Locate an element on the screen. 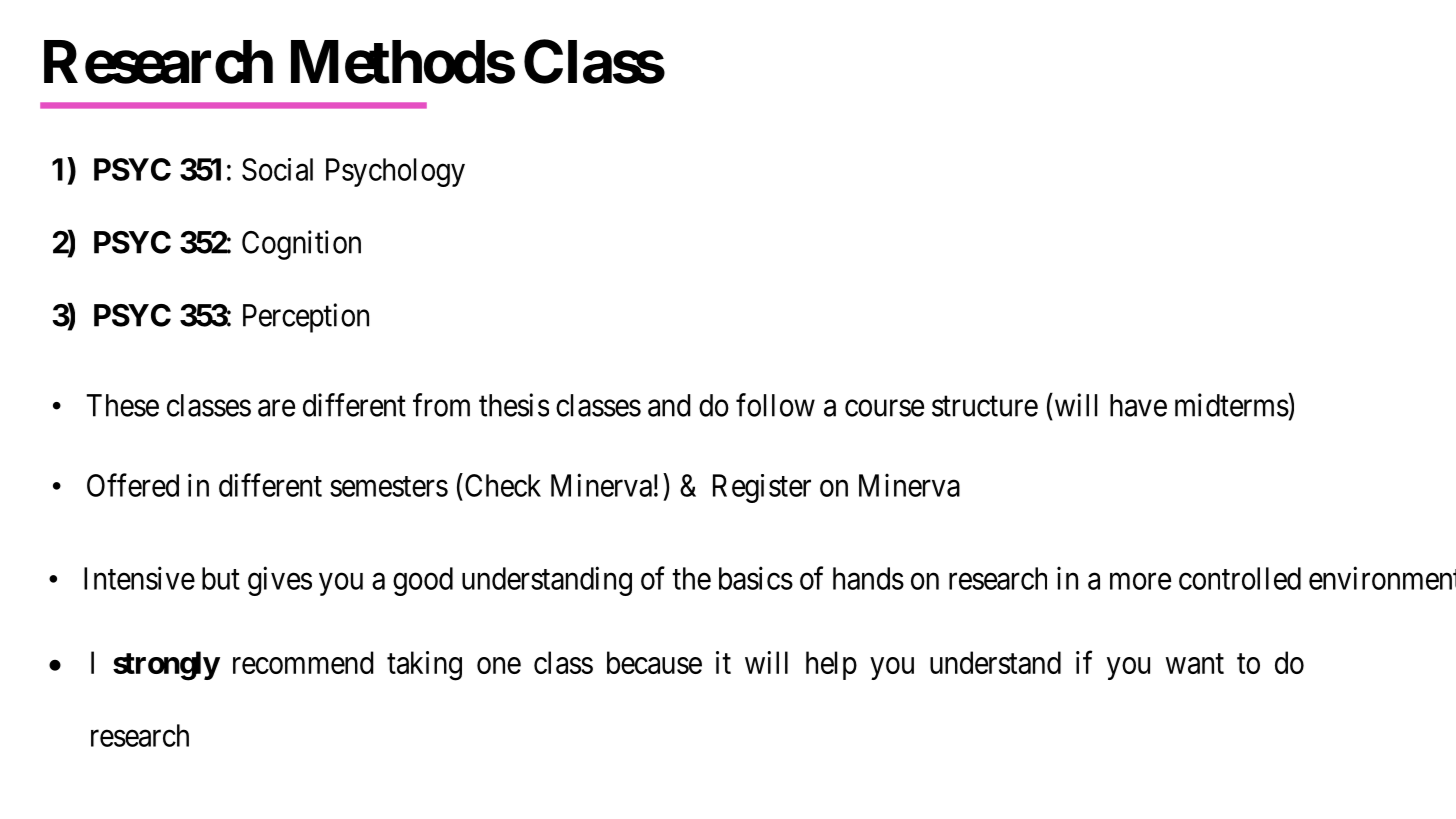  structure is located at coordinates (985, 406).
